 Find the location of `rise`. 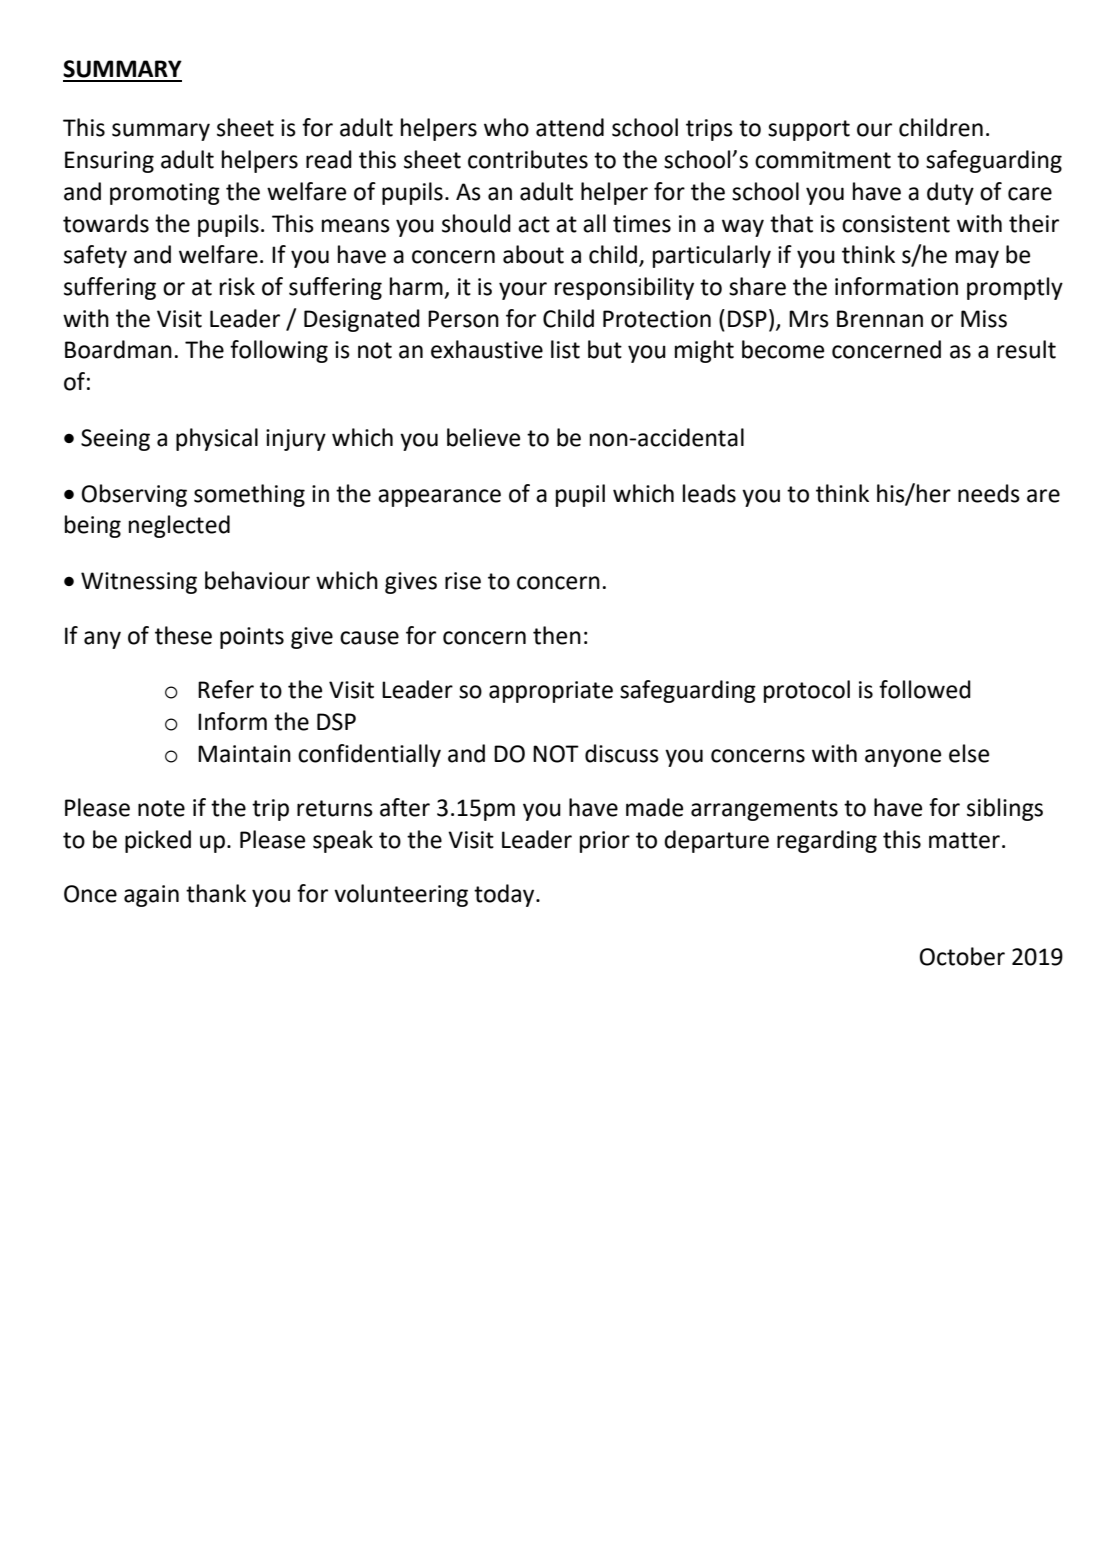

rise is located at coordinates (463, 581).
